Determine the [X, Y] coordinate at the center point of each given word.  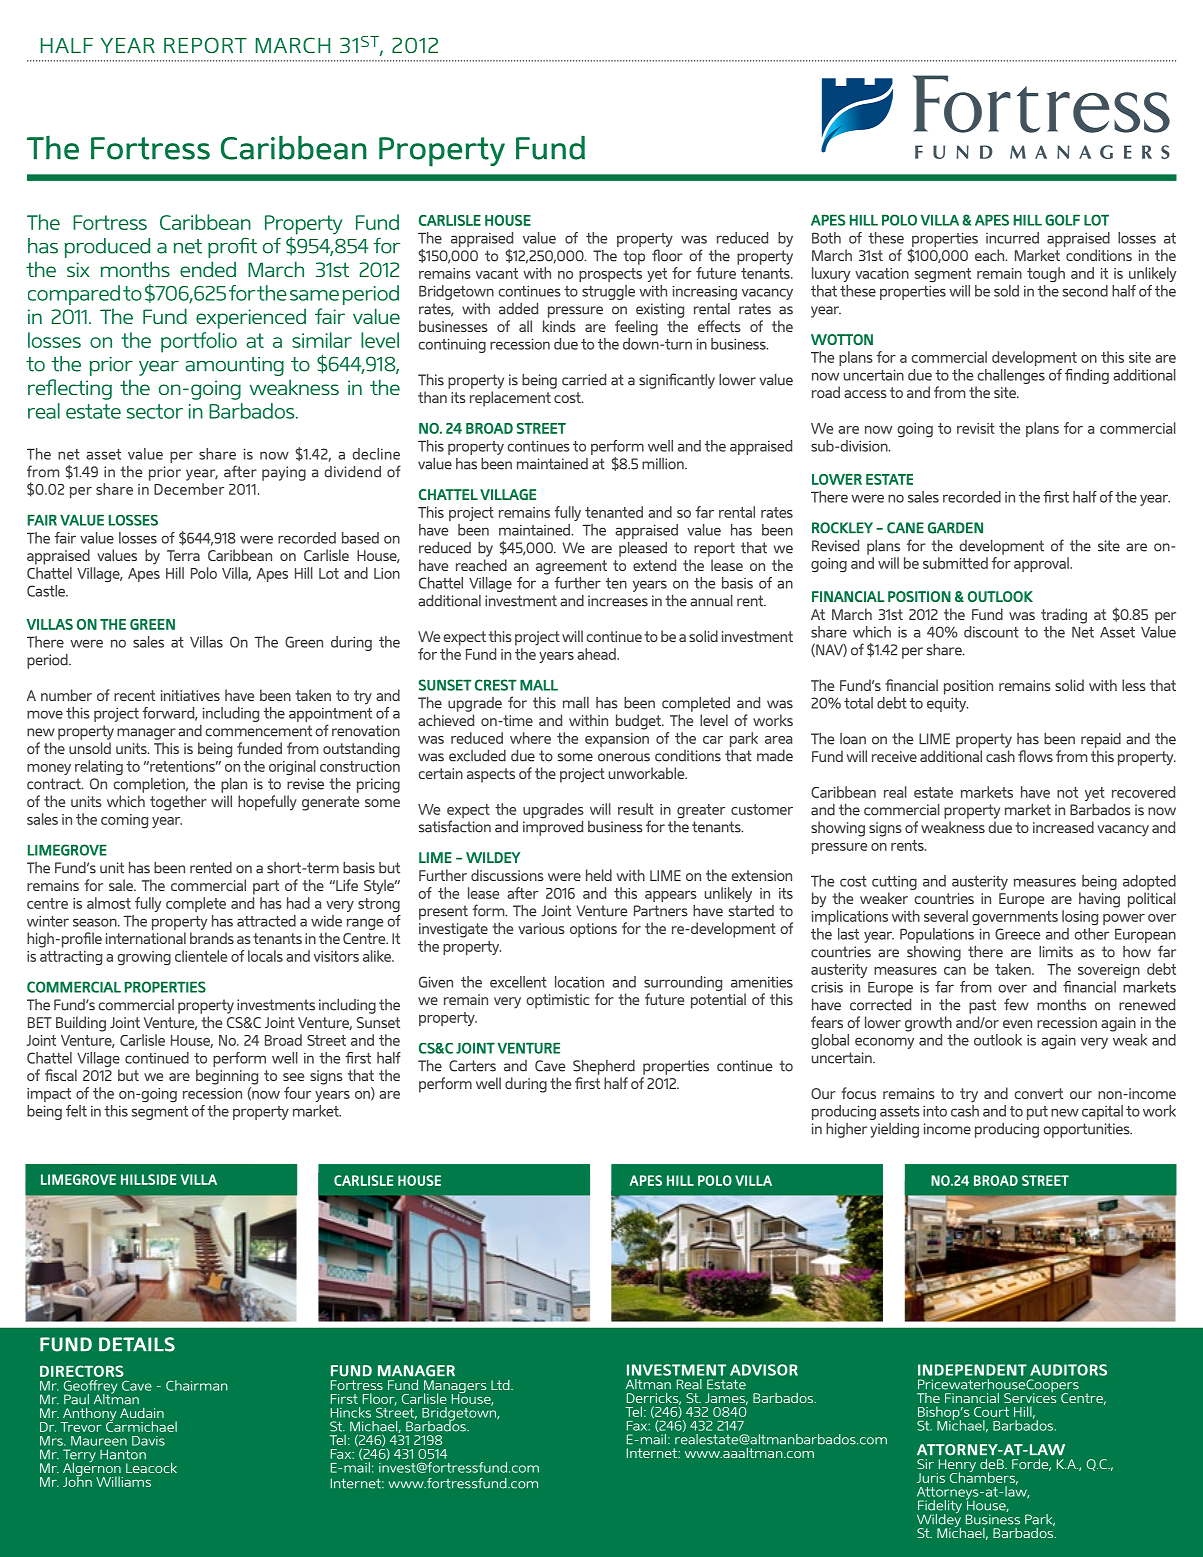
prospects [610, 275]
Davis [148, 1441]
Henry [956, 1467]
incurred [1012, 238]
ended [208, 269]
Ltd [501, 1385]
